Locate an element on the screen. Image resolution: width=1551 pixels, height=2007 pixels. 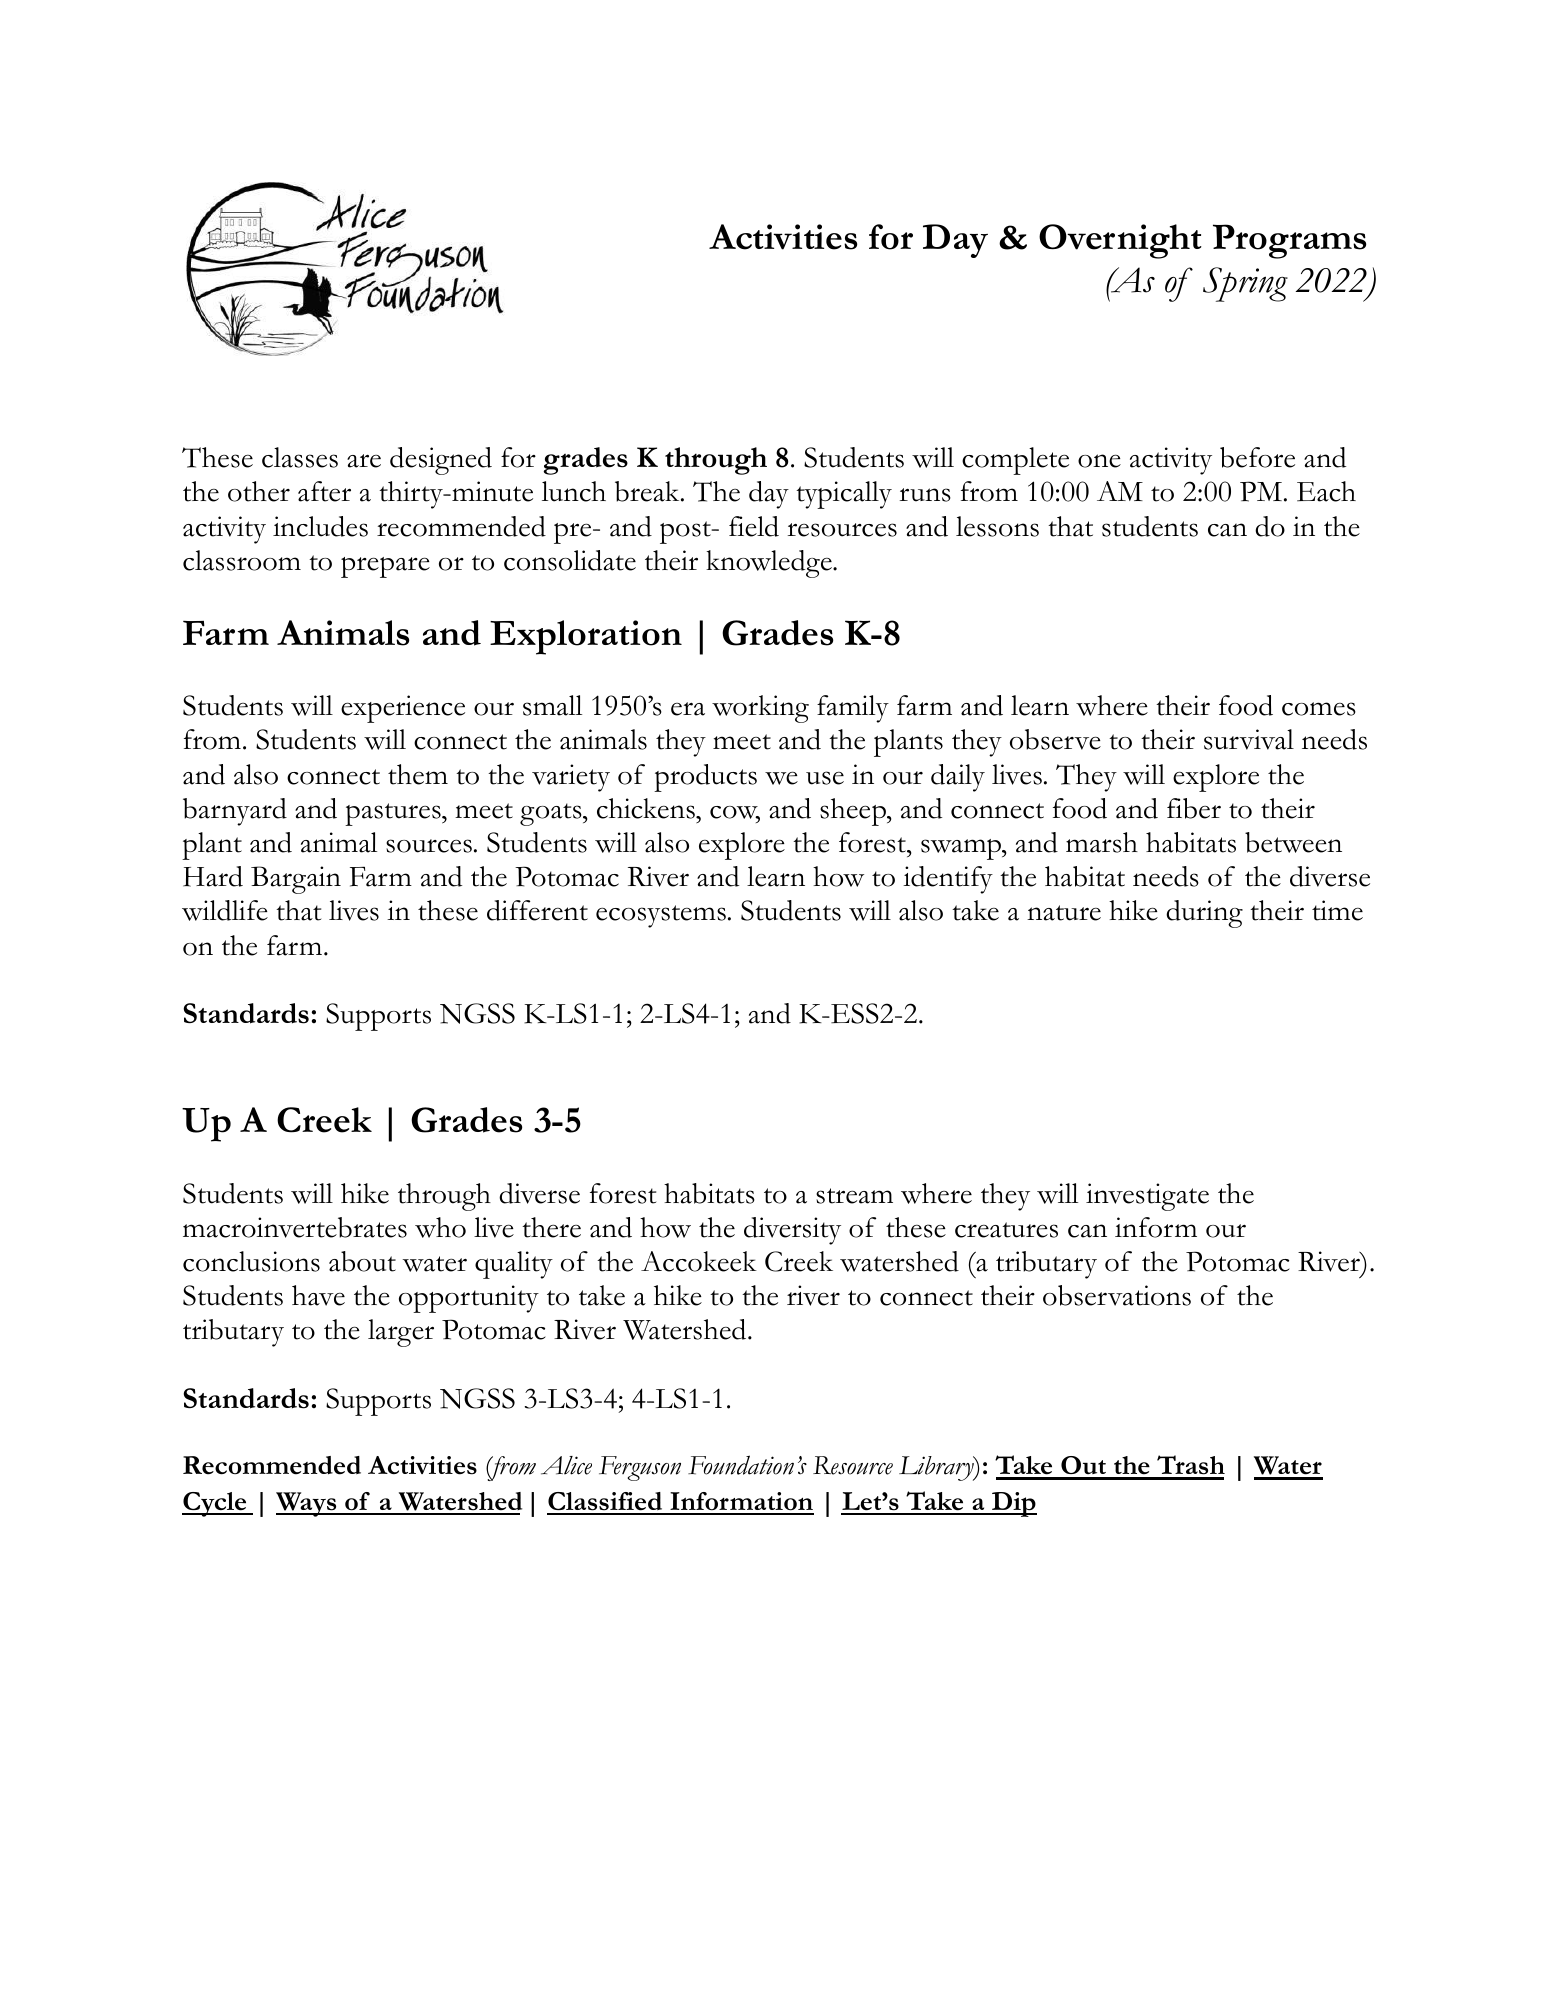
Bargain is located at coordinates (296, 880).
